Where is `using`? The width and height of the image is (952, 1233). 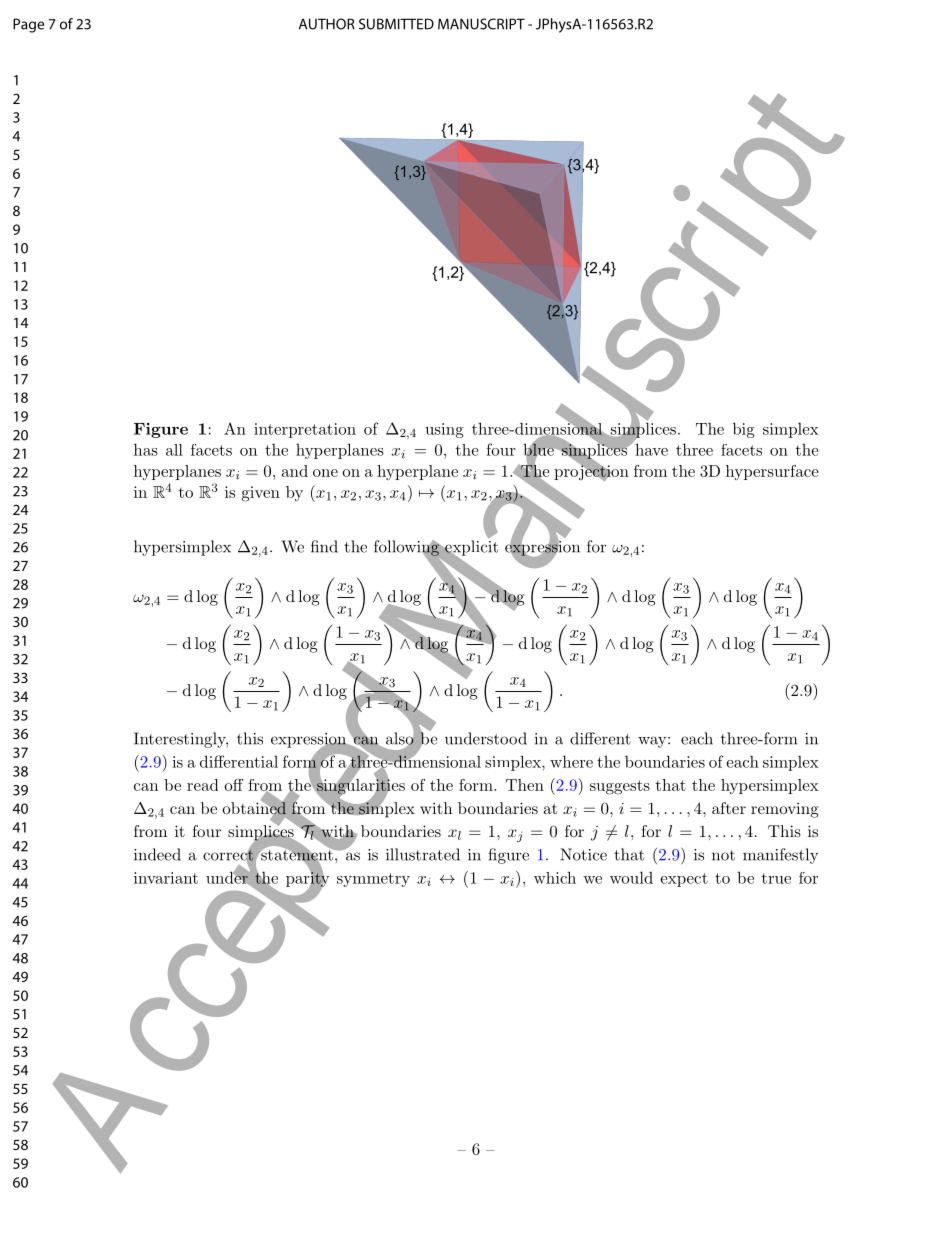 using is located at coordinates (444, 430).
